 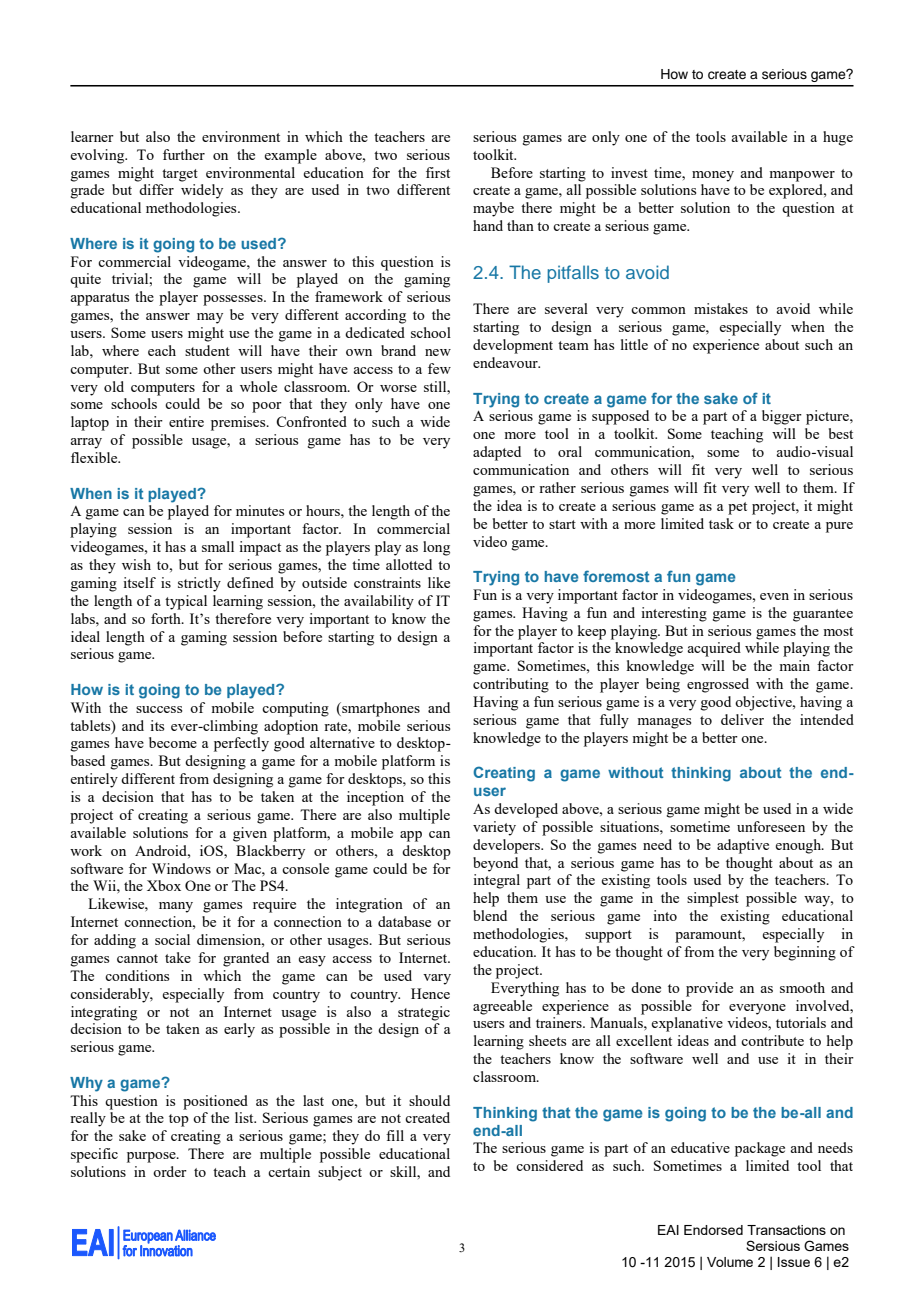 What do you see at coordinates (170, 1171) in the screenshot?
I see `order` at bounding box center [170, 1171].
